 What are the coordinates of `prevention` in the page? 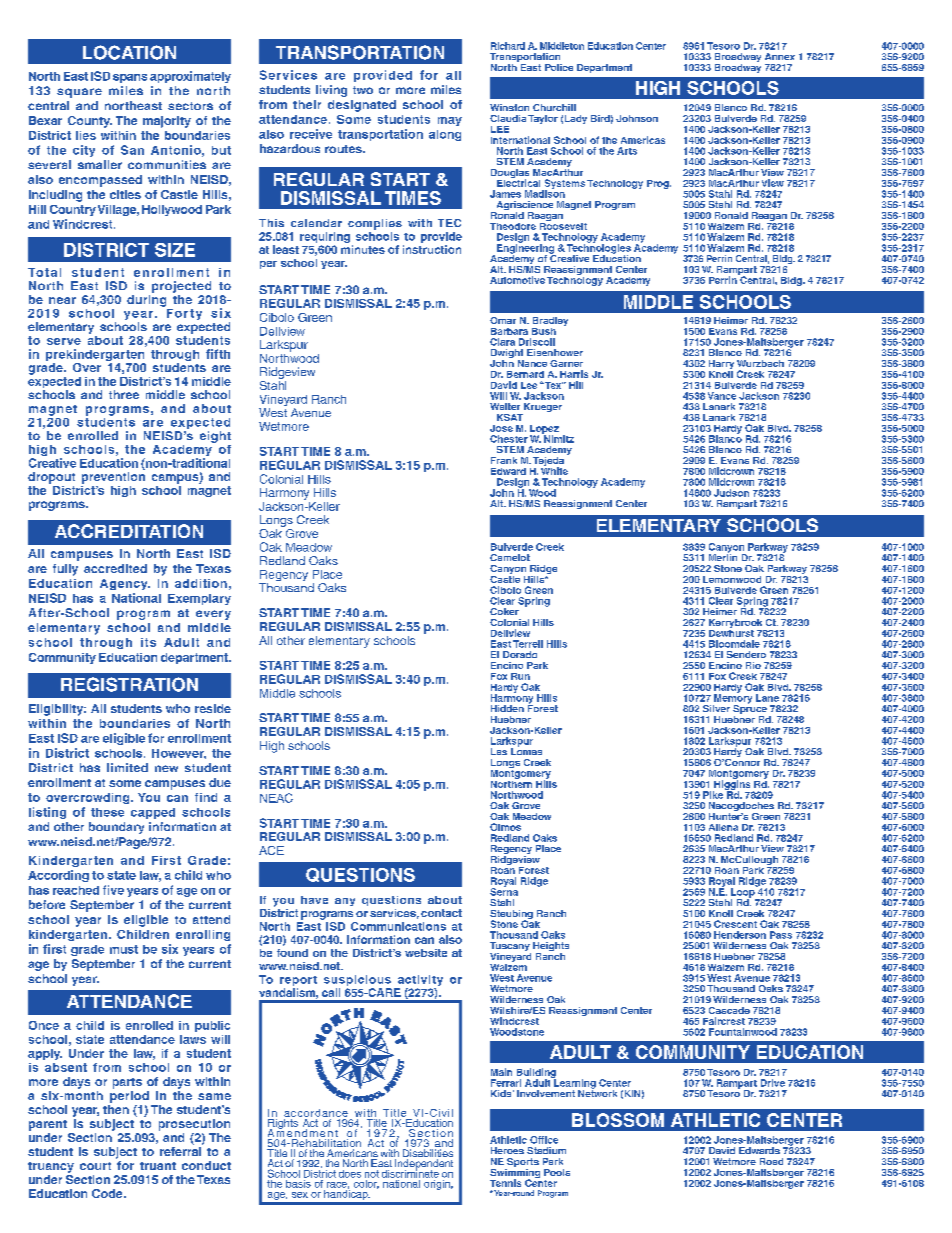 It's located at (113, 478).
